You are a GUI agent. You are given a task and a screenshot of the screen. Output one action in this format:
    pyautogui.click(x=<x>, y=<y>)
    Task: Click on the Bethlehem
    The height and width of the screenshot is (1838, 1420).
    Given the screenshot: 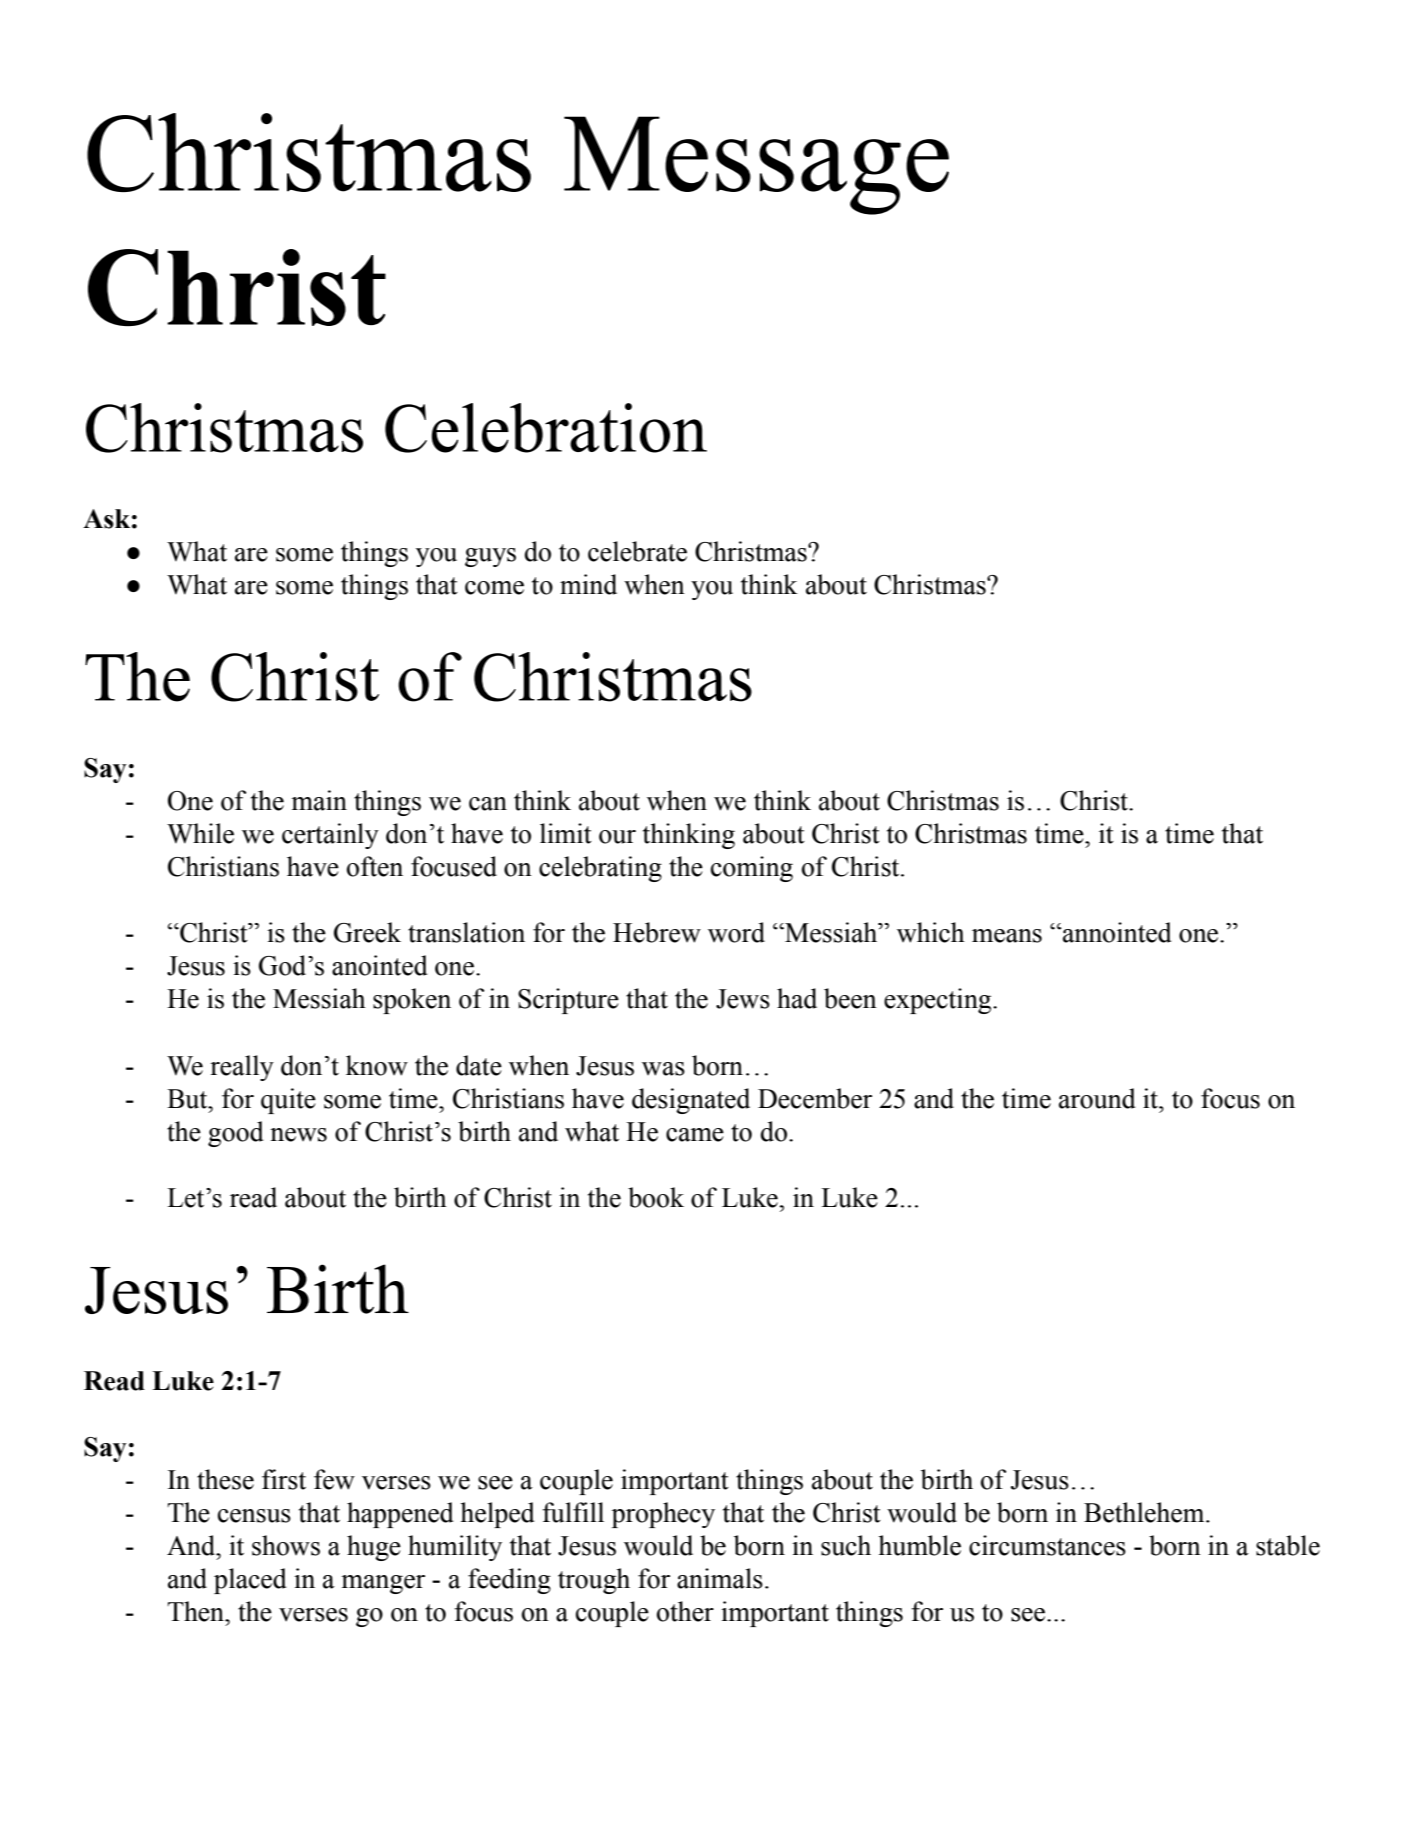 What is the action you would take?
    pyautogui.click(x=1145, y=1512)
